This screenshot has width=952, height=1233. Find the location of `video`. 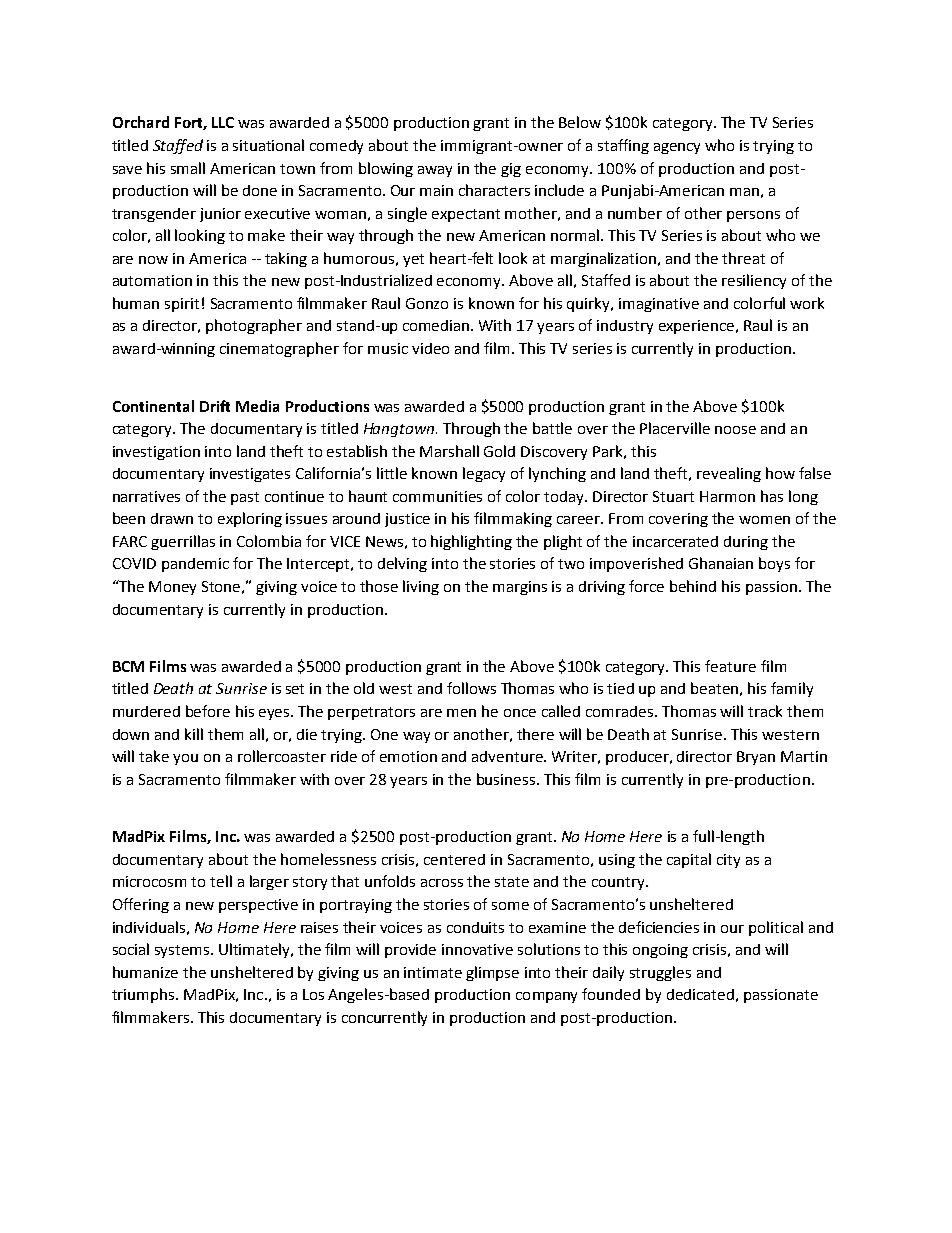

video is located at coordinates (430, 348).
